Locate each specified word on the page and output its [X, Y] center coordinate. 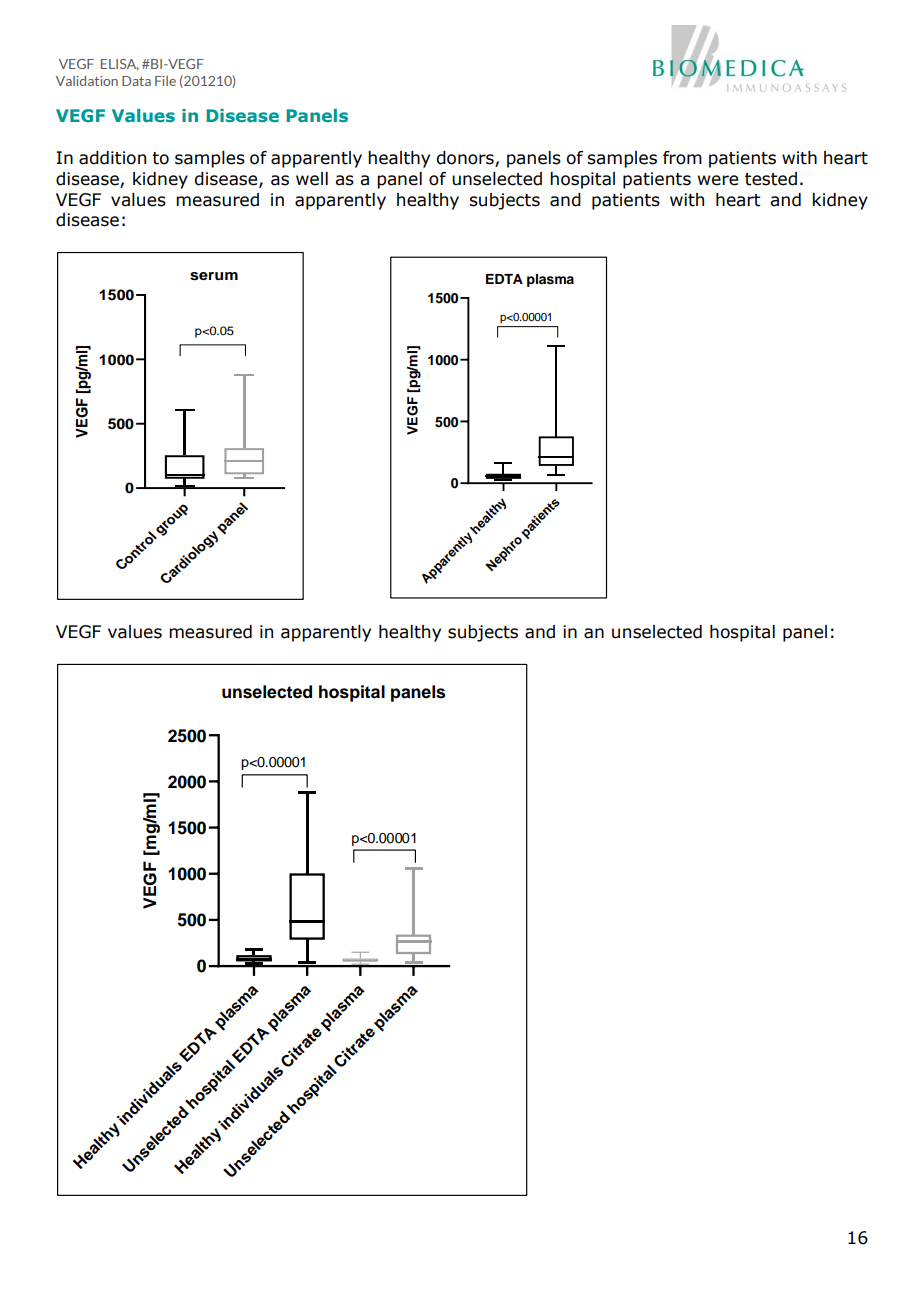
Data [136, 81]
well [312, 179]
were [718, 180]
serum [214, 276]
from [682, 158]
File [165, 81]
